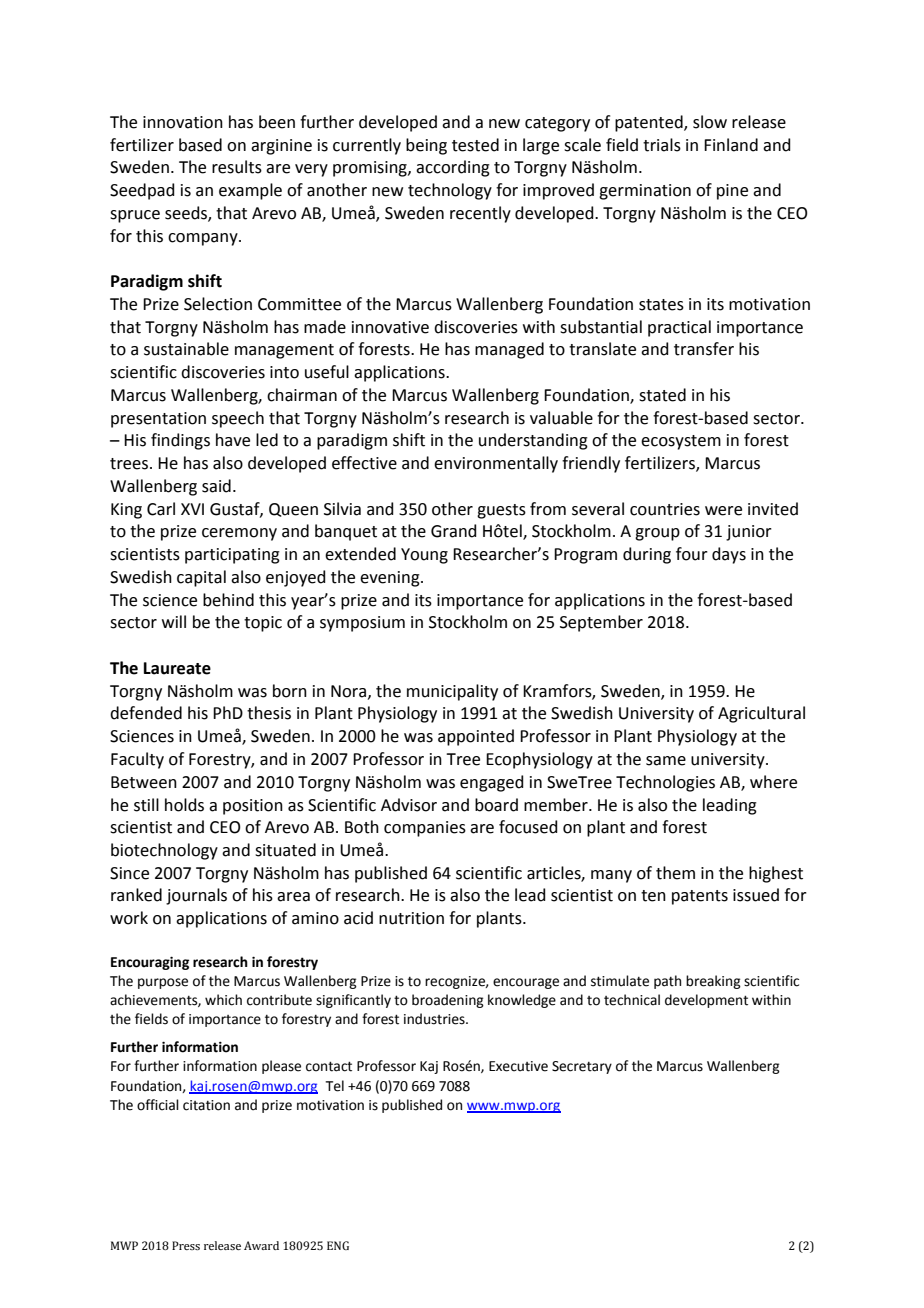  Describe the element at coordinates (452, 692) in the page. I see `municipality` at that location.
